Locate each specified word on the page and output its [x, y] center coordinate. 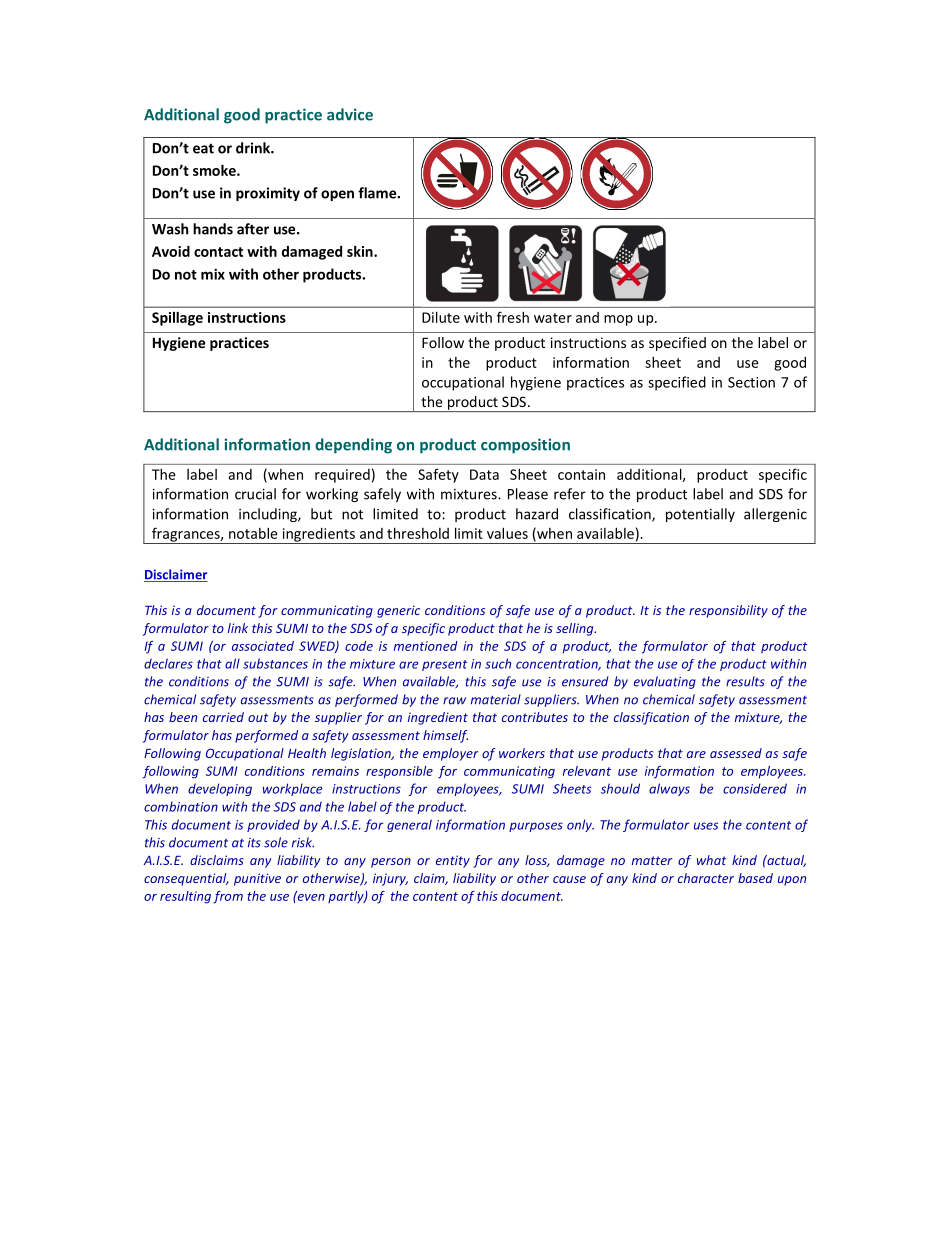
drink [254, 148]
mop [618, 320]
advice [350, 114]
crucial [255, 494]
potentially [700, 515]
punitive [257, 879]
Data [484, 474]
